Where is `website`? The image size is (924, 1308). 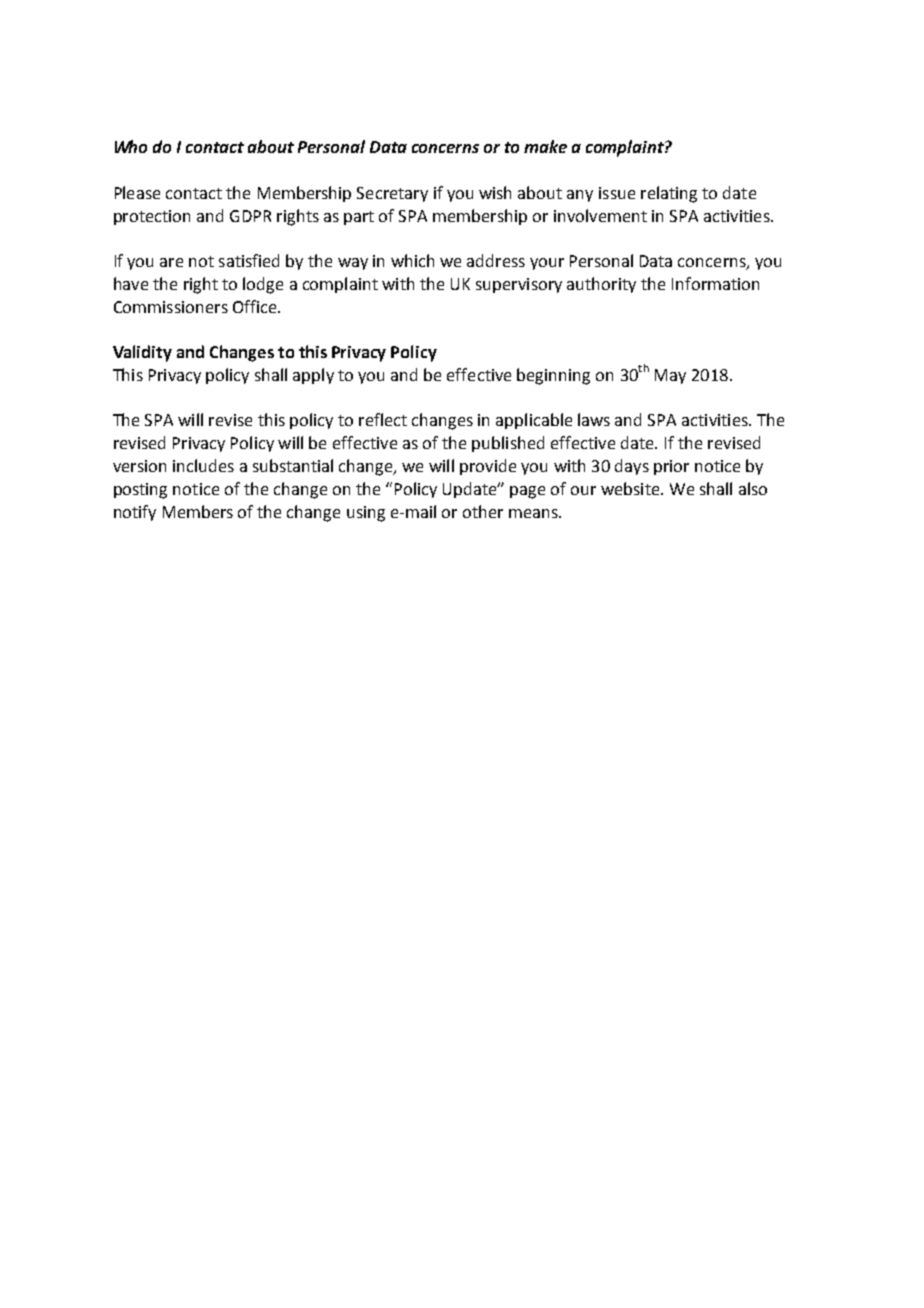
website is located at coordinates (631, 488).
